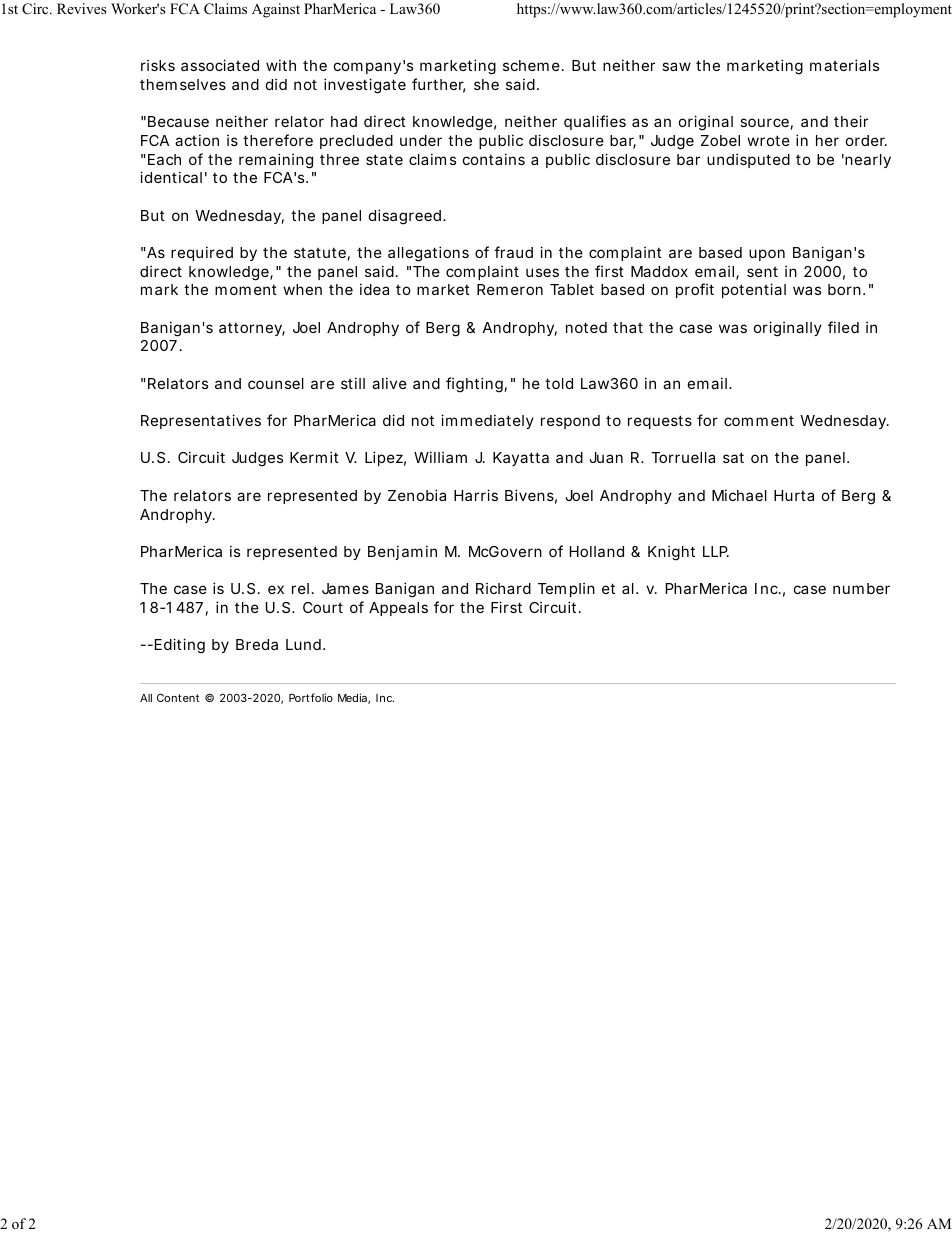 This image has width=952, height=1233. What do you see at coordinates (440, 457) in the image?
I see `William` at bounding box center [440, 457].
